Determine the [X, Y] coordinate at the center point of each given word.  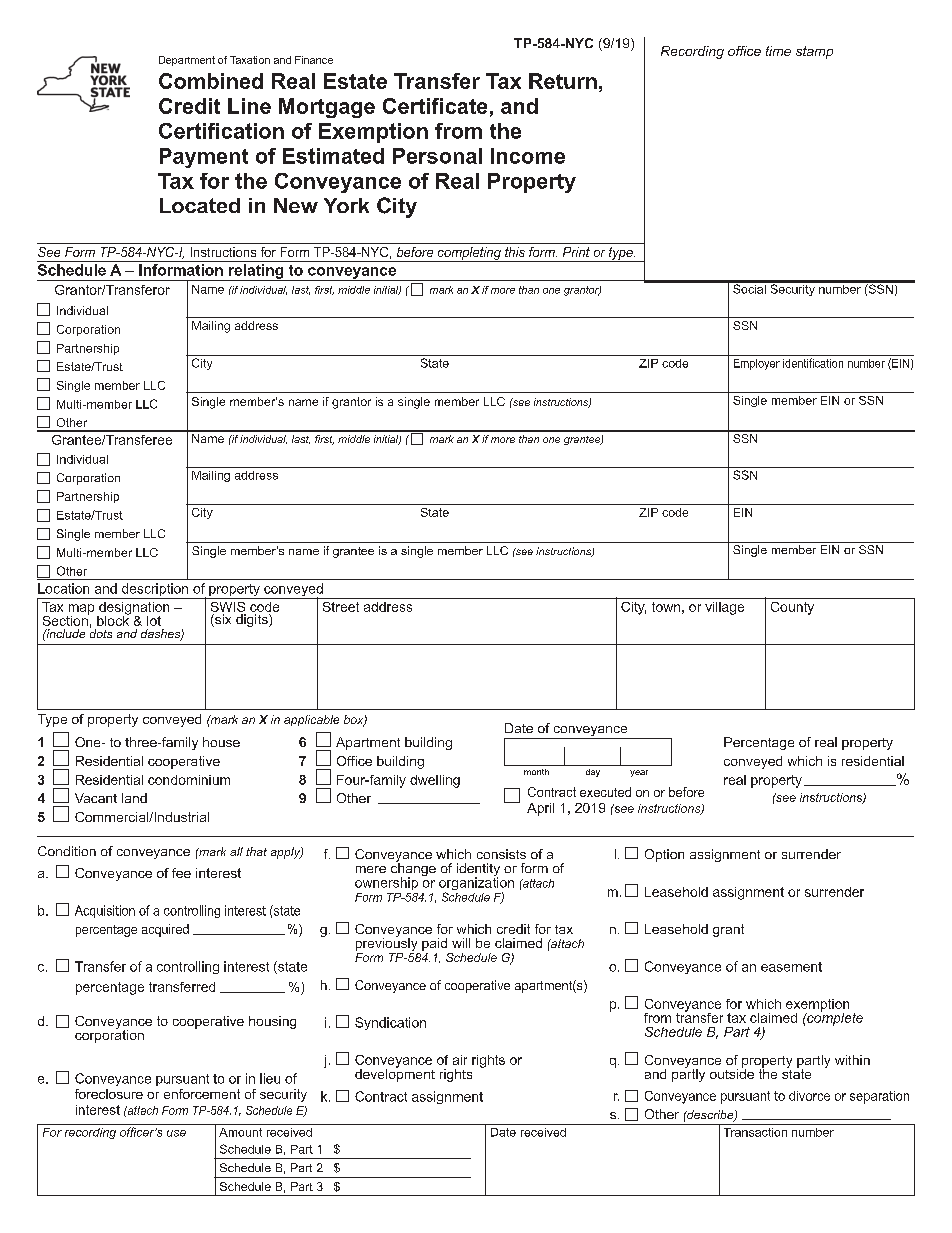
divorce [809, 1096]
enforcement [202, 1094]
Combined [211, 81]
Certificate [435, 106]
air [460, 1060]
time [778, 51]
